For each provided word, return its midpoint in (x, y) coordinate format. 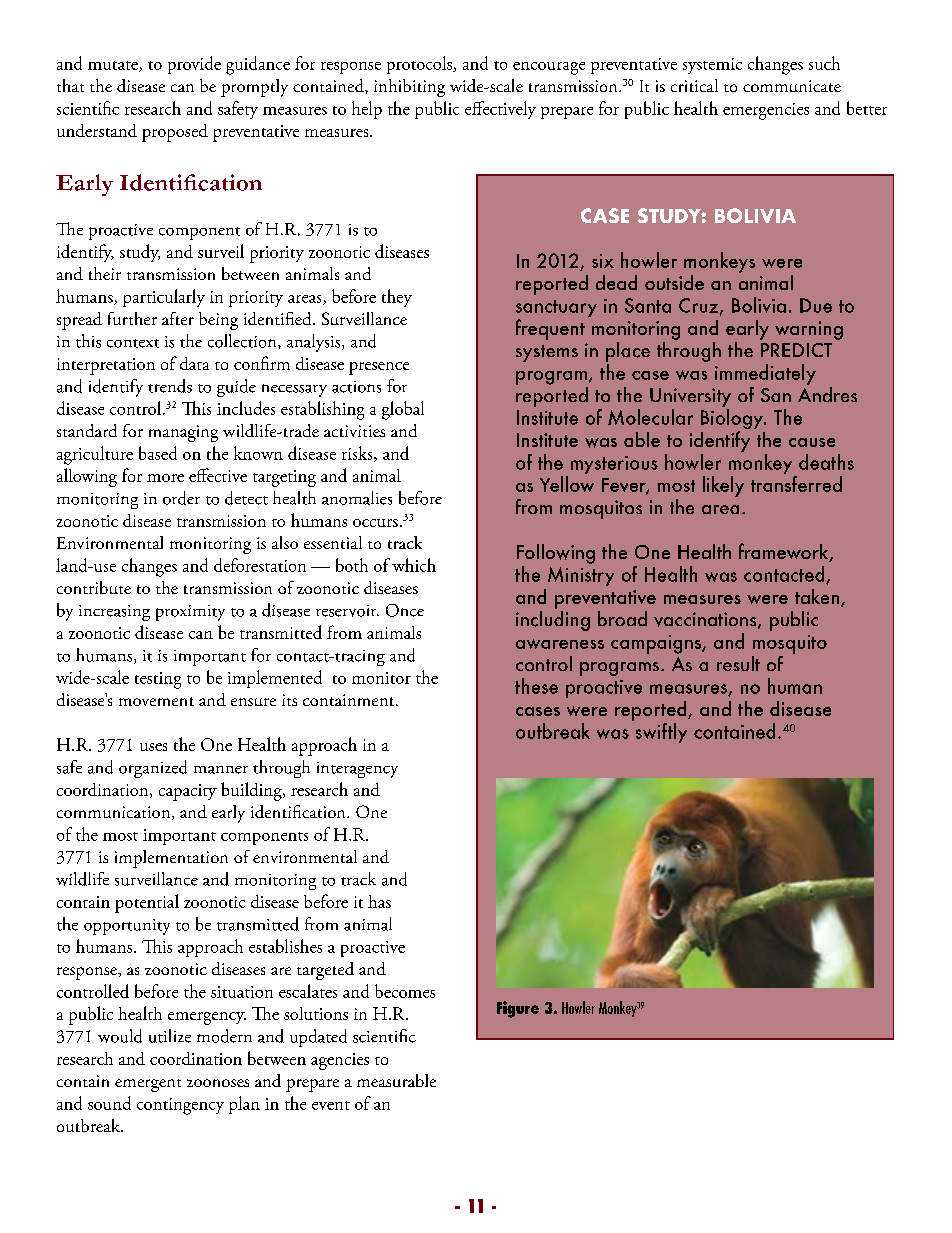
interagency (357, 770)
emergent (148, 1085)
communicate (792, 86)
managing (183, 433)
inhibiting (409, 88)
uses (153, 747)
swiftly (660, 731)
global (403, 410)
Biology (733, 420)
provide (194, 65)
